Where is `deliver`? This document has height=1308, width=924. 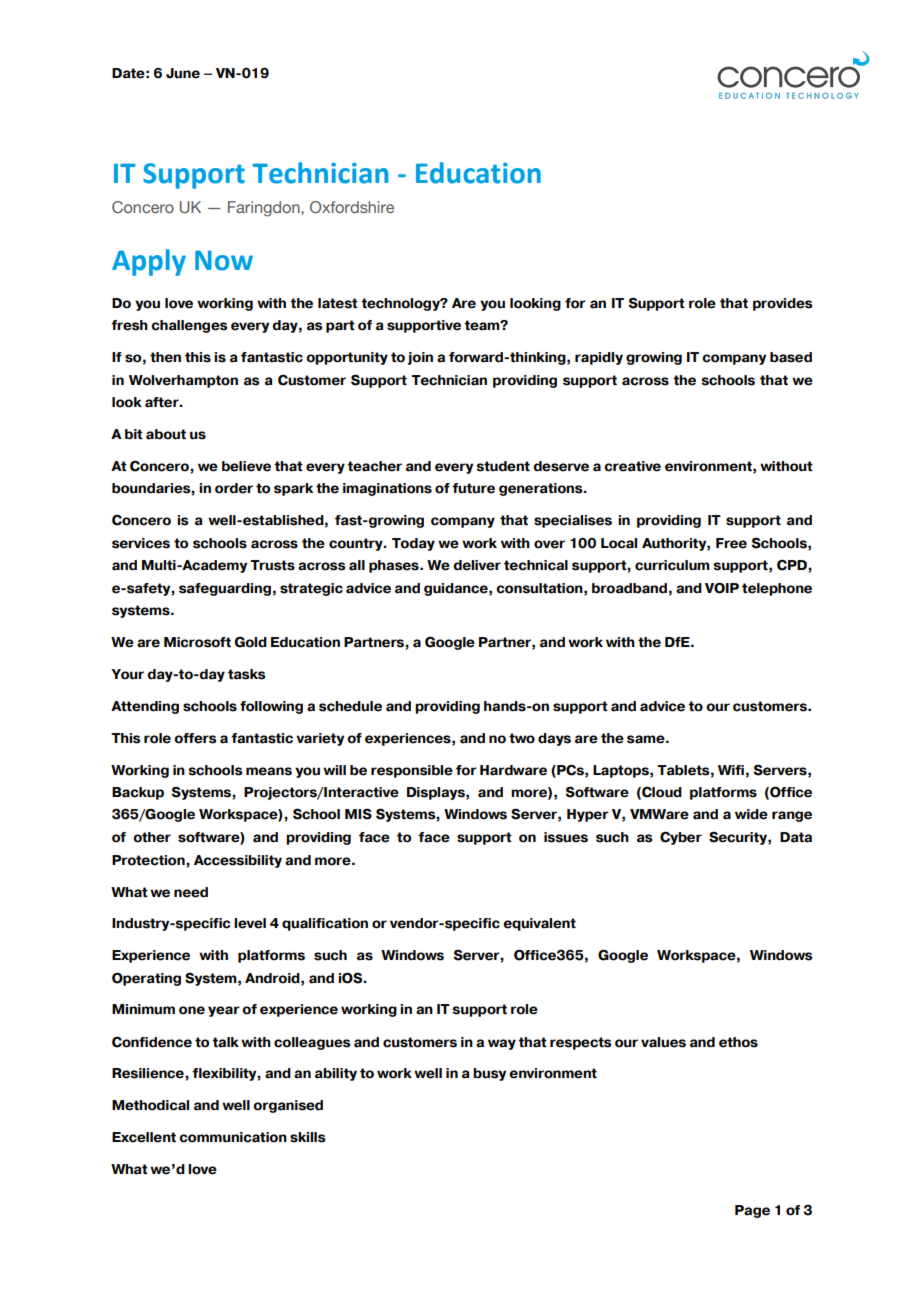
deliver is located at coordinates (477, 565).
